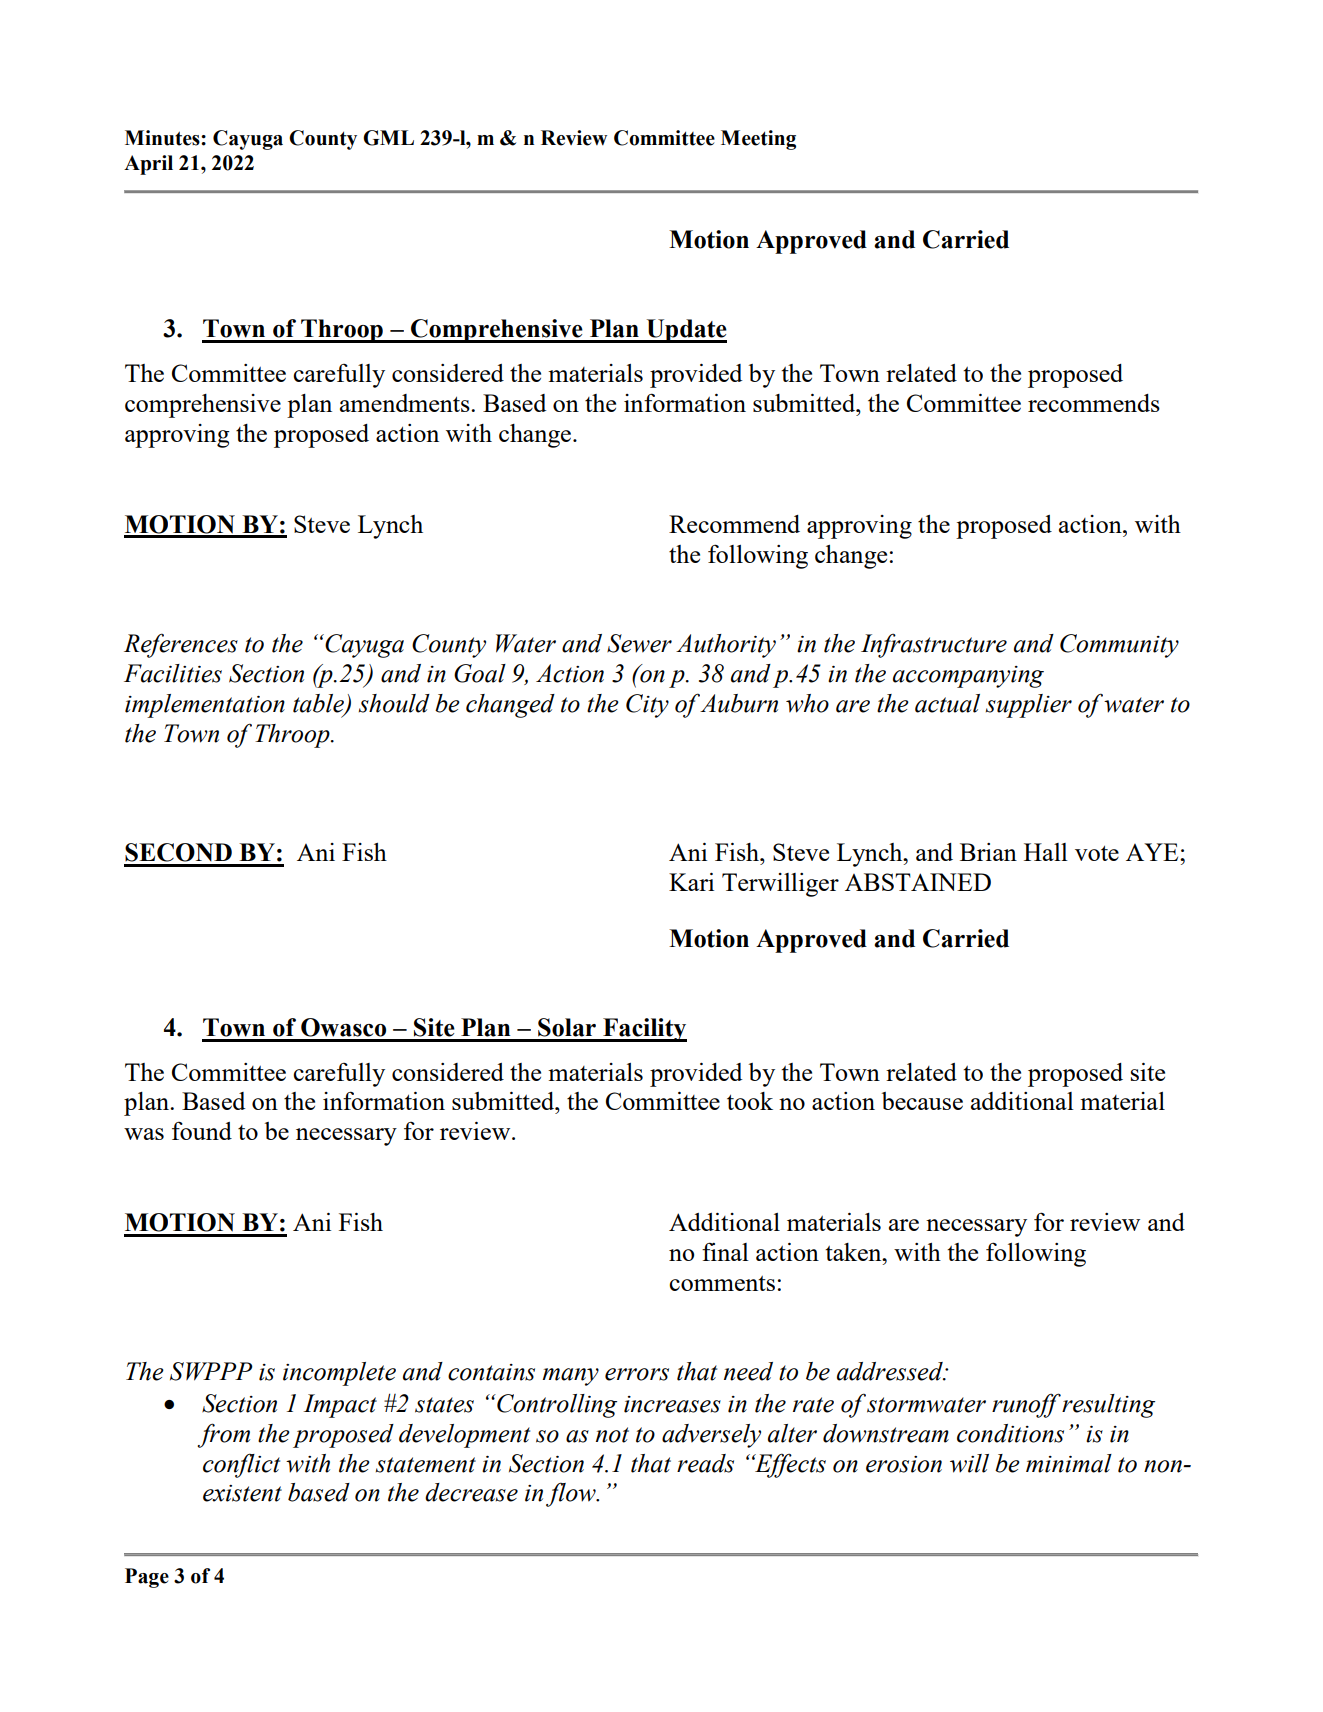  What do you see at coordinates (758, 140) in the image?
I see `Meeting` at bounding box center [758, 140].
